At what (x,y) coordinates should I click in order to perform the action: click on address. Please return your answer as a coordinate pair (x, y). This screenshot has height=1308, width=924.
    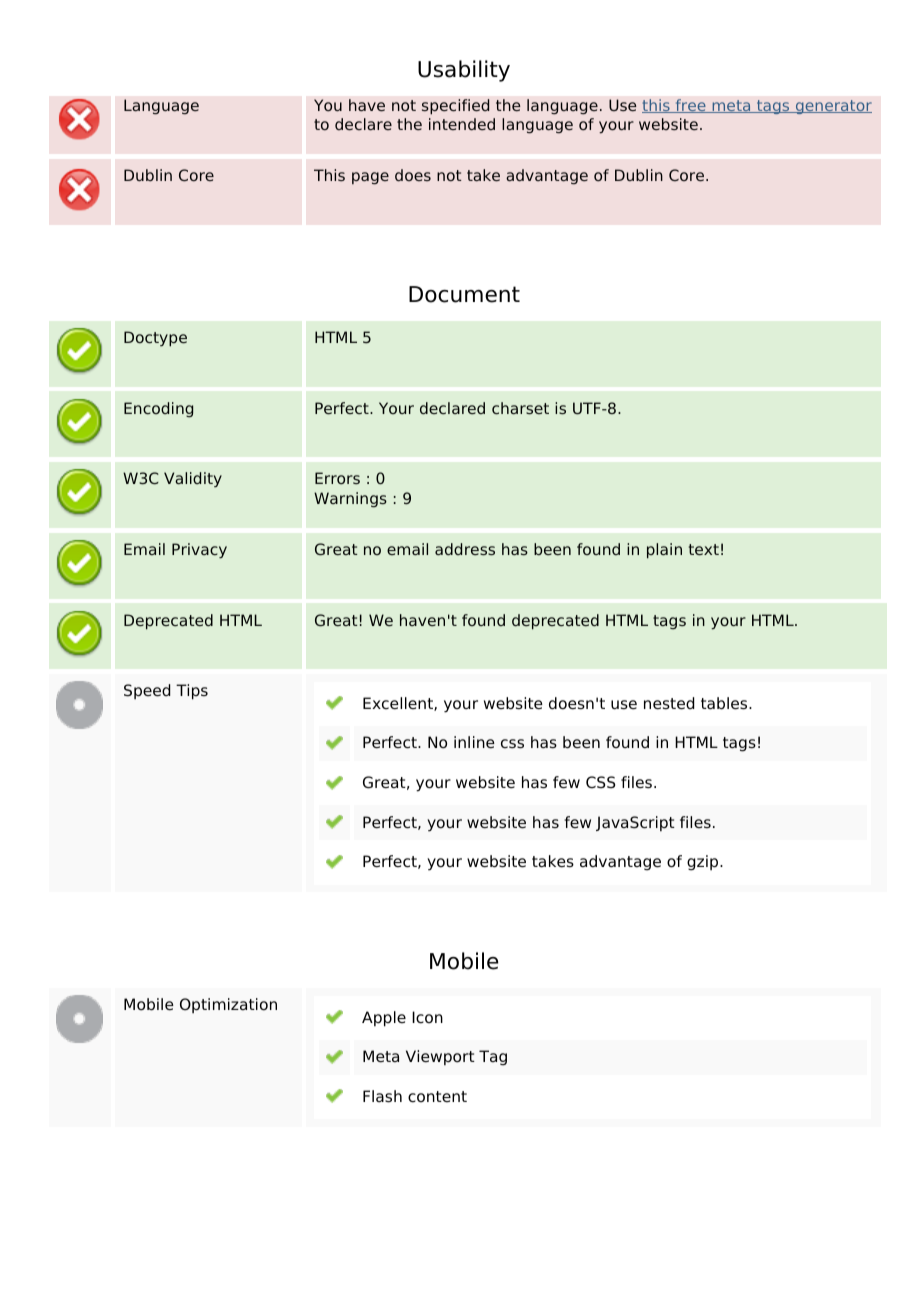
    Looking at the image, I should click on (465, 549).
